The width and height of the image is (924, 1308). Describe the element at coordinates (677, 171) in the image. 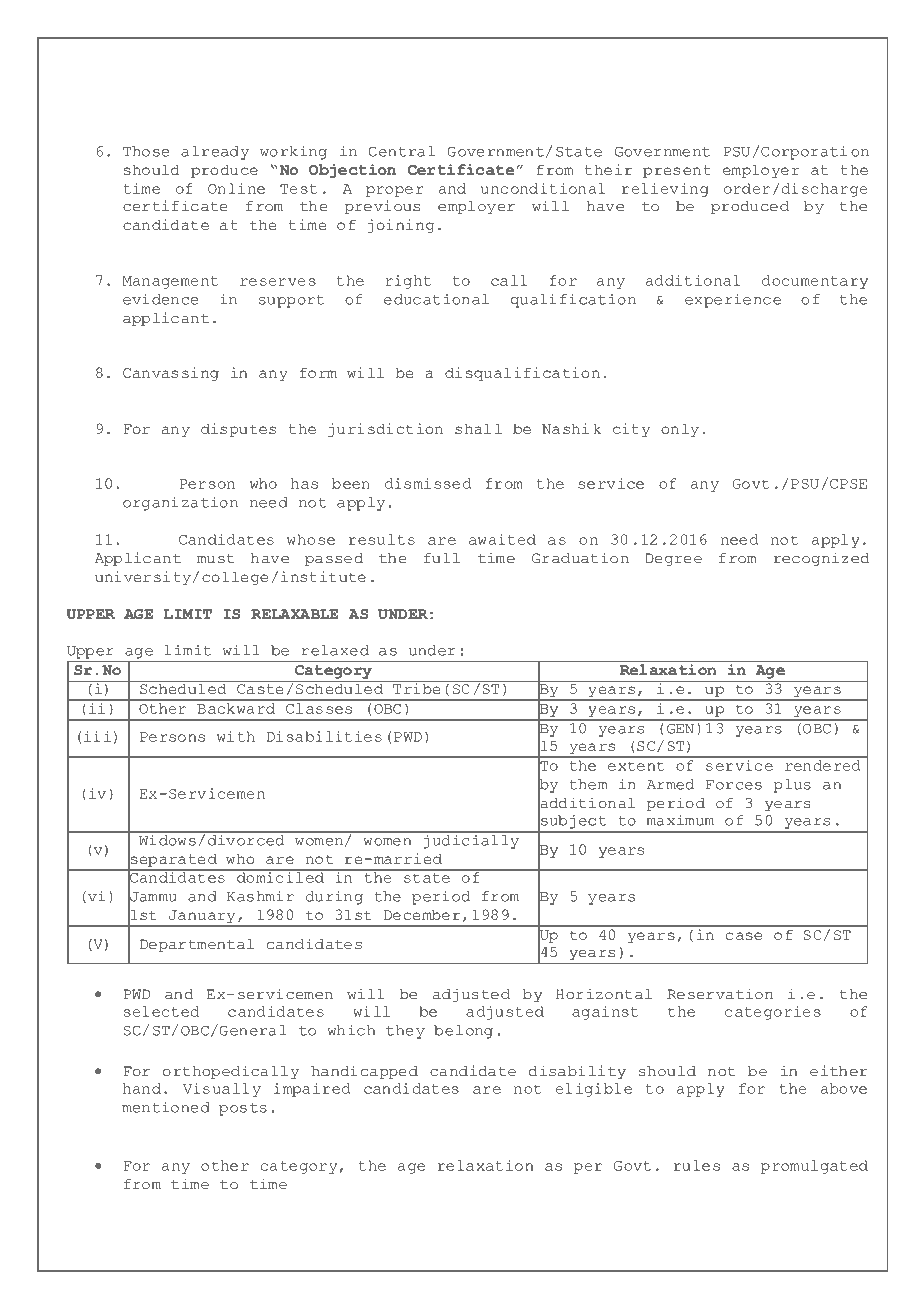

I see `present` at that location.
